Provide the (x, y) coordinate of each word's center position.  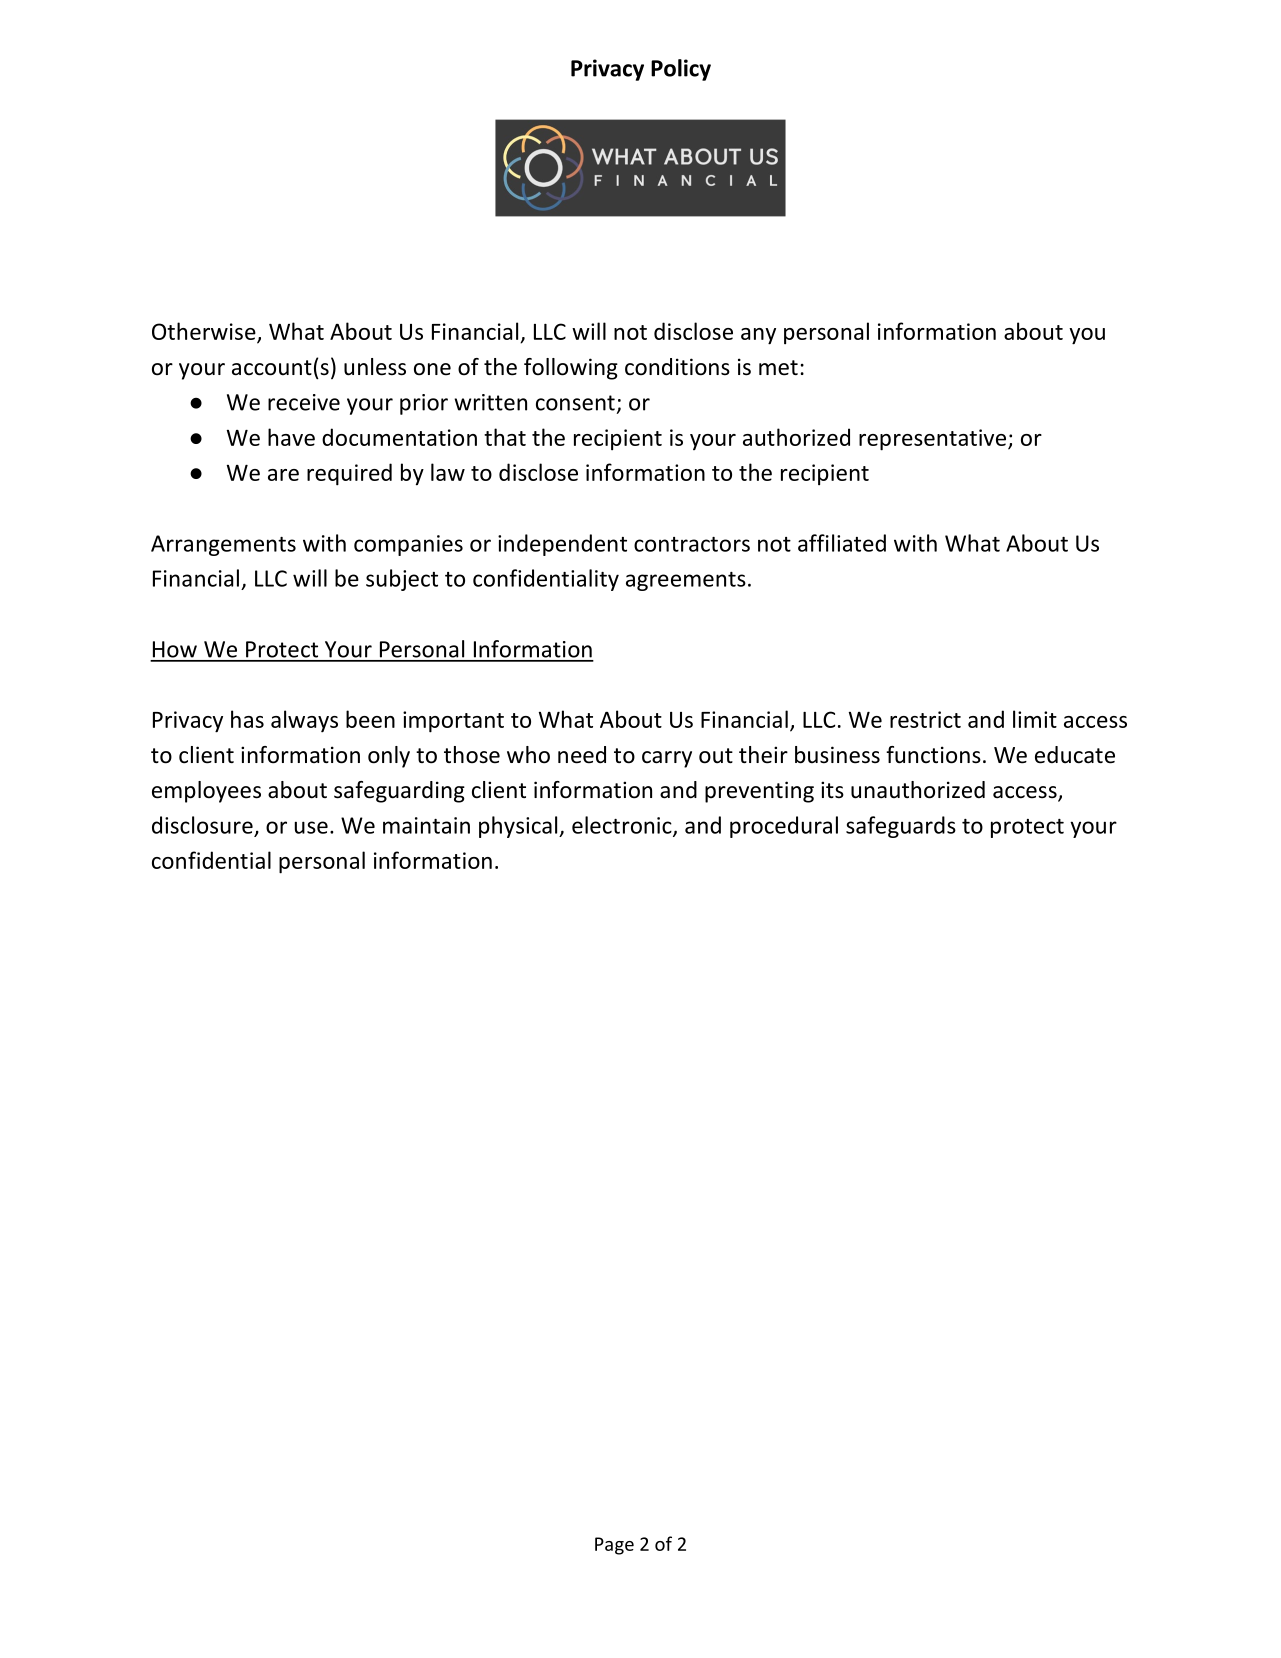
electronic (623, 826)
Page (614, 1546)
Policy (681, 70)
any (758, 336)
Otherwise (205, 332)
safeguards (901, 827)
